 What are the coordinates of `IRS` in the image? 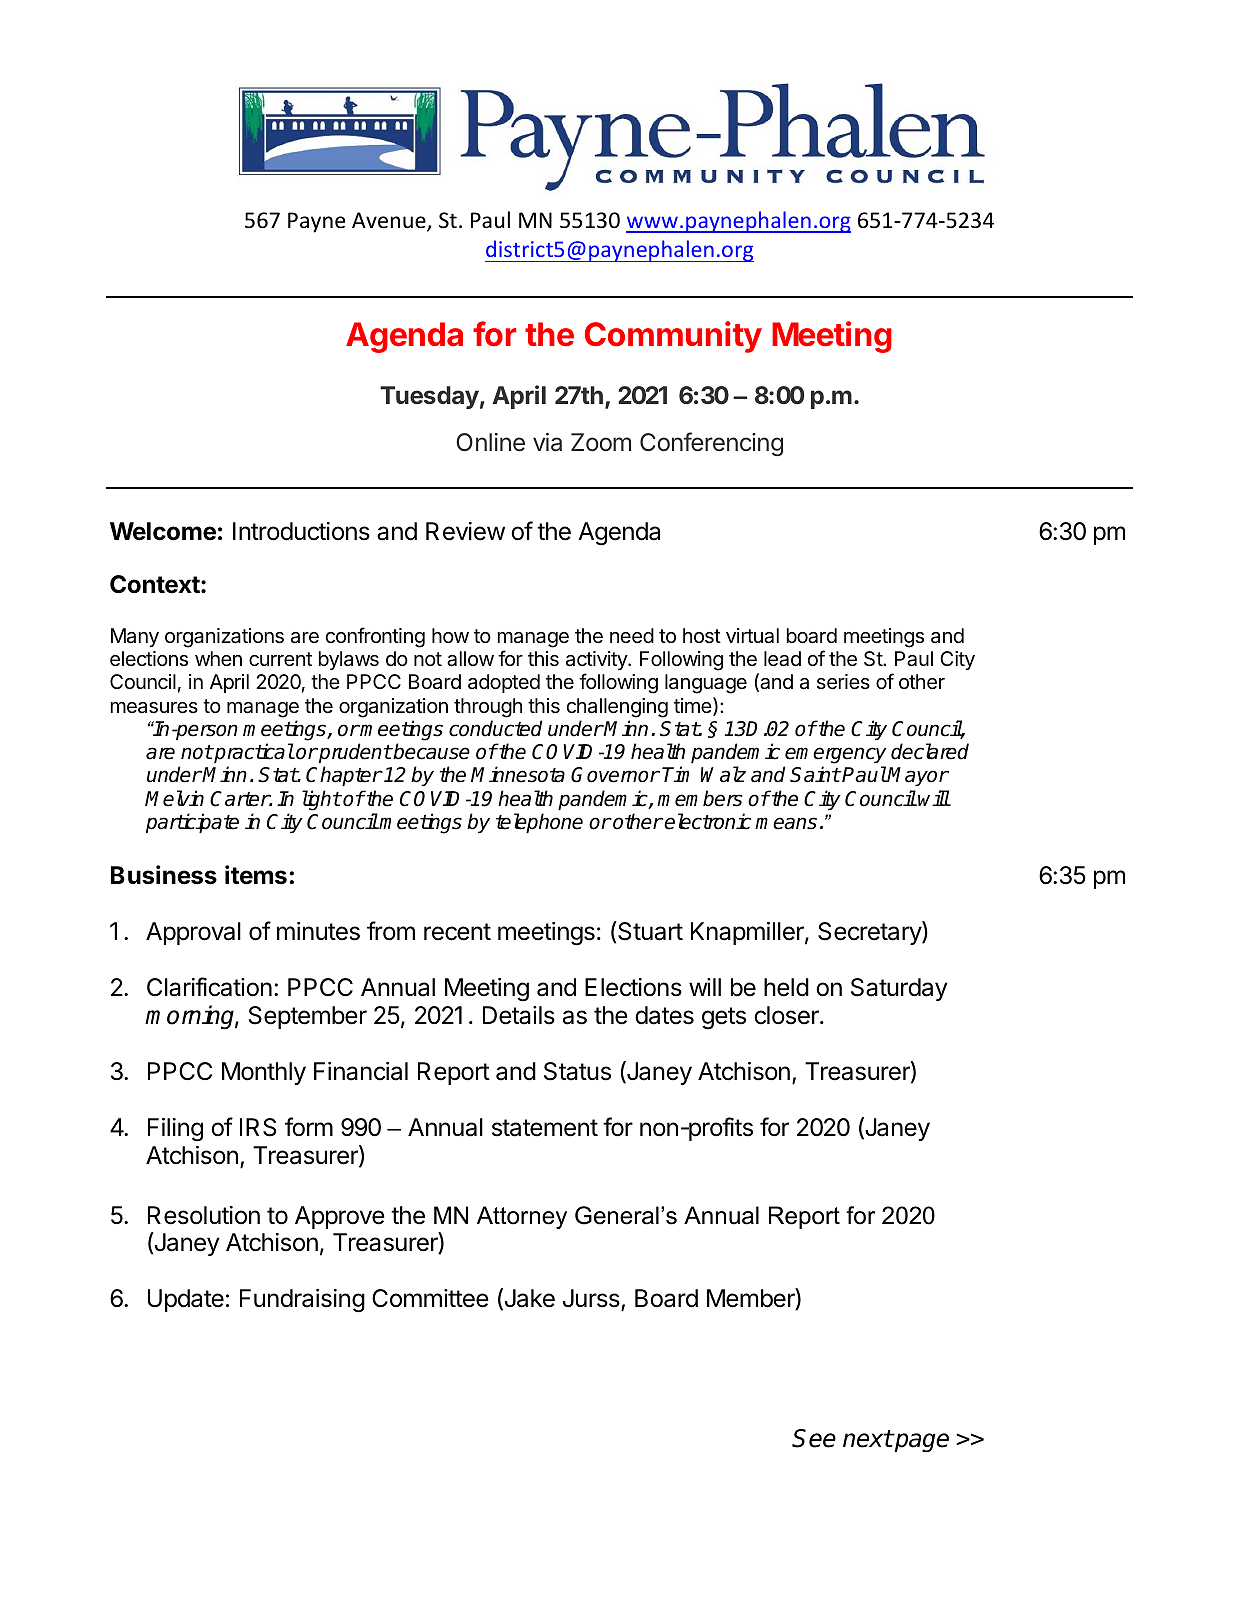 It's located at (258, 1127).
